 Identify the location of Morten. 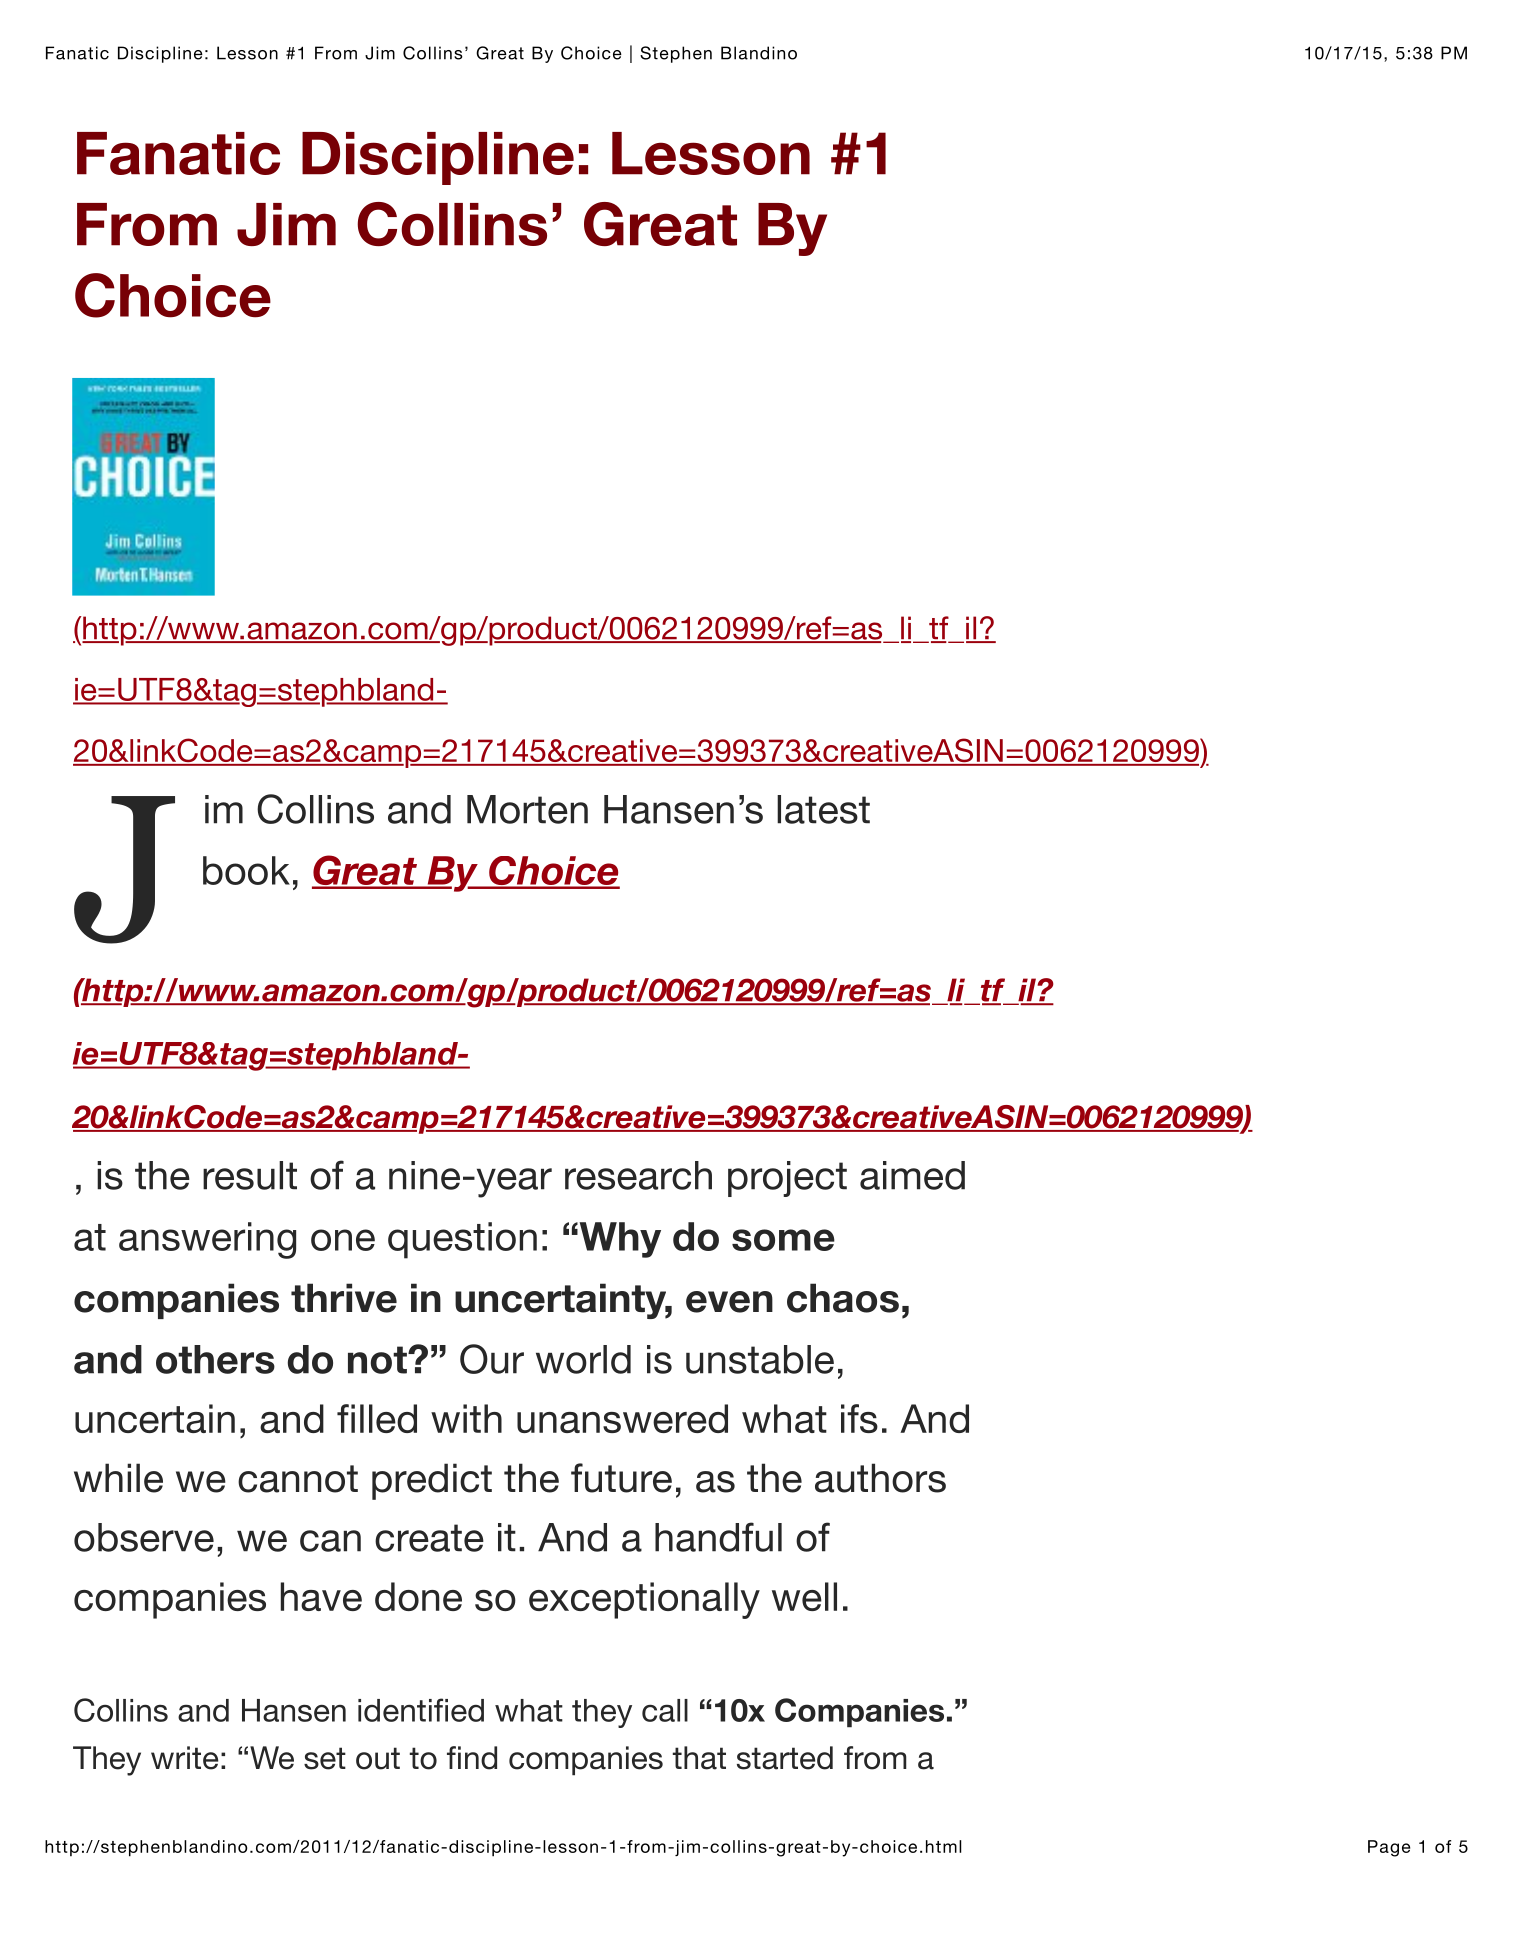
(527, 809).
